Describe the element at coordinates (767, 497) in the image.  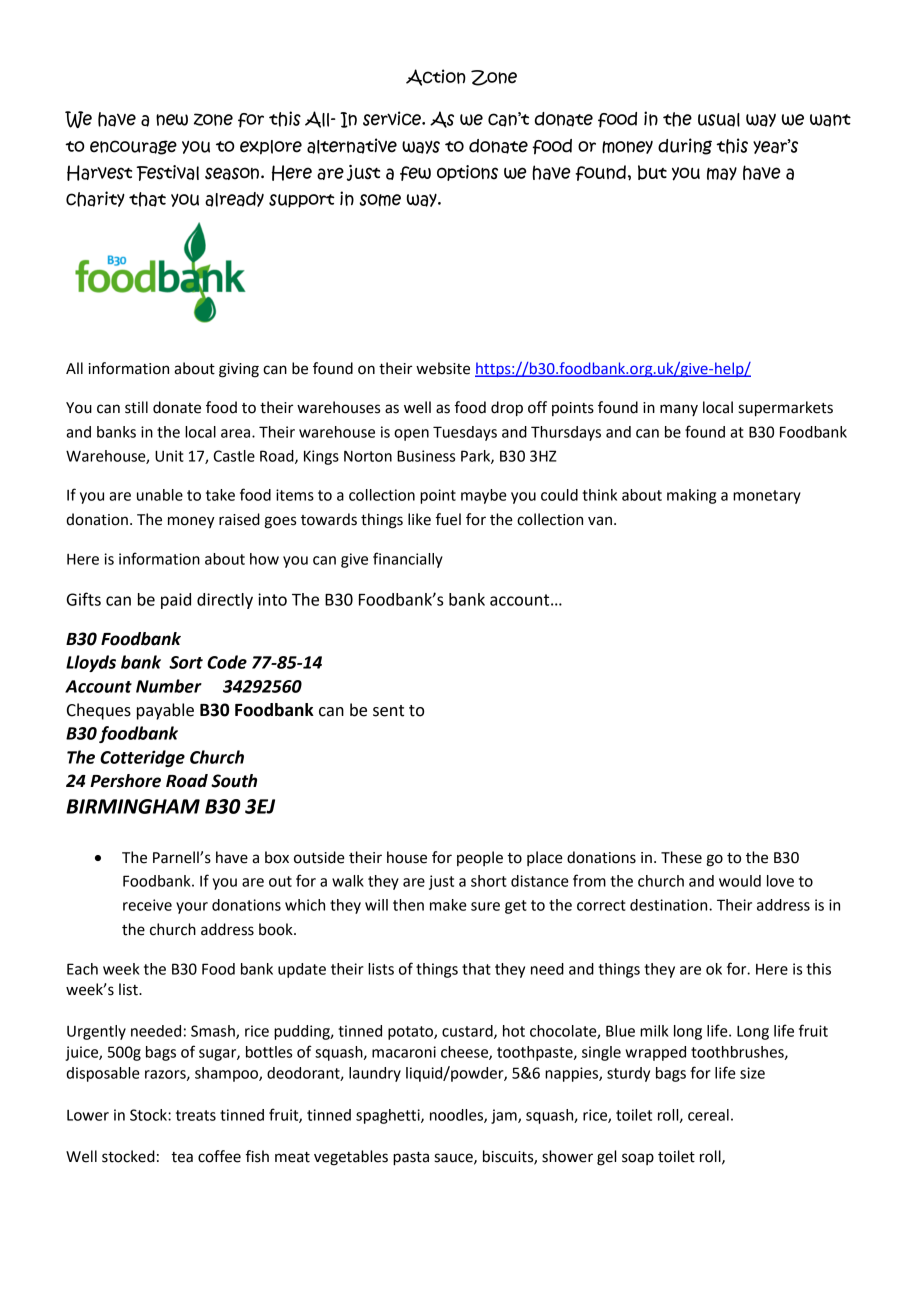
I see `monetary` at that location.
